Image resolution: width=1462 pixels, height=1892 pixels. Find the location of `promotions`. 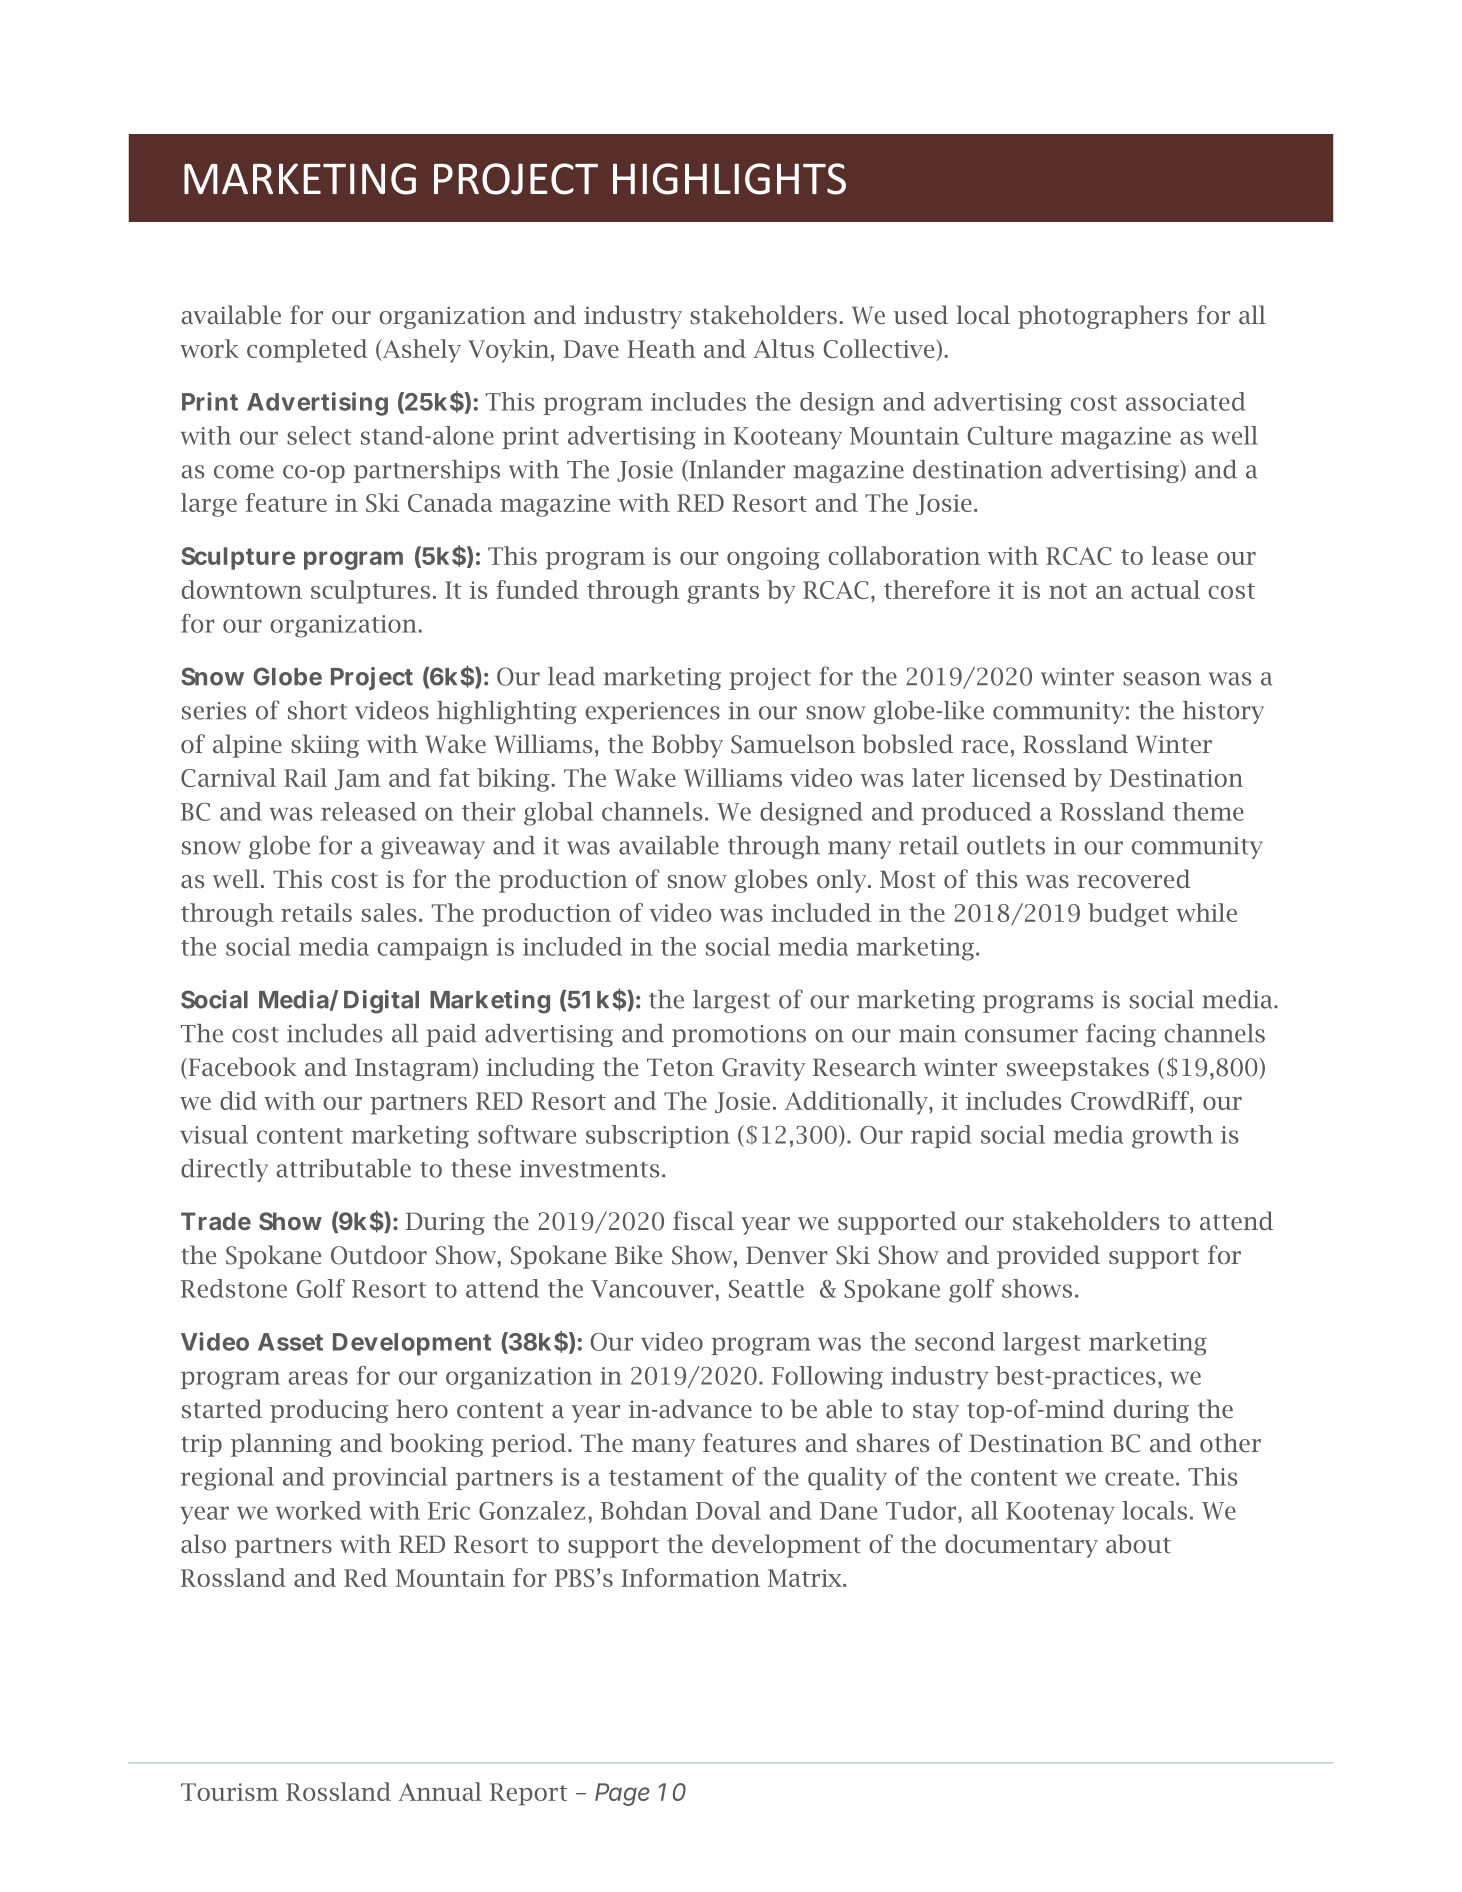

promotions is located at coordinates (739, 1036).
